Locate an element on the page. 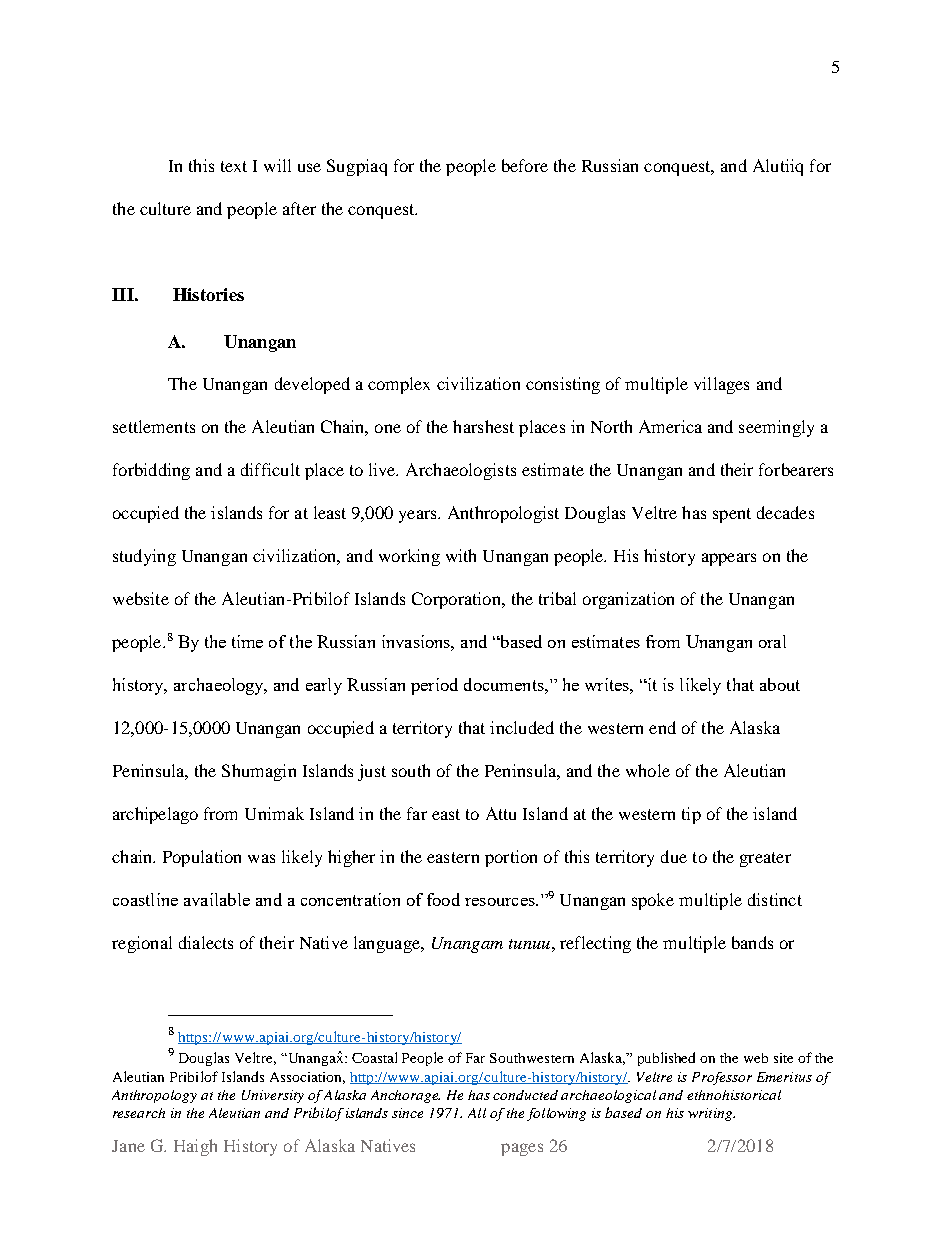  text is located at coordinates (234, 166).
